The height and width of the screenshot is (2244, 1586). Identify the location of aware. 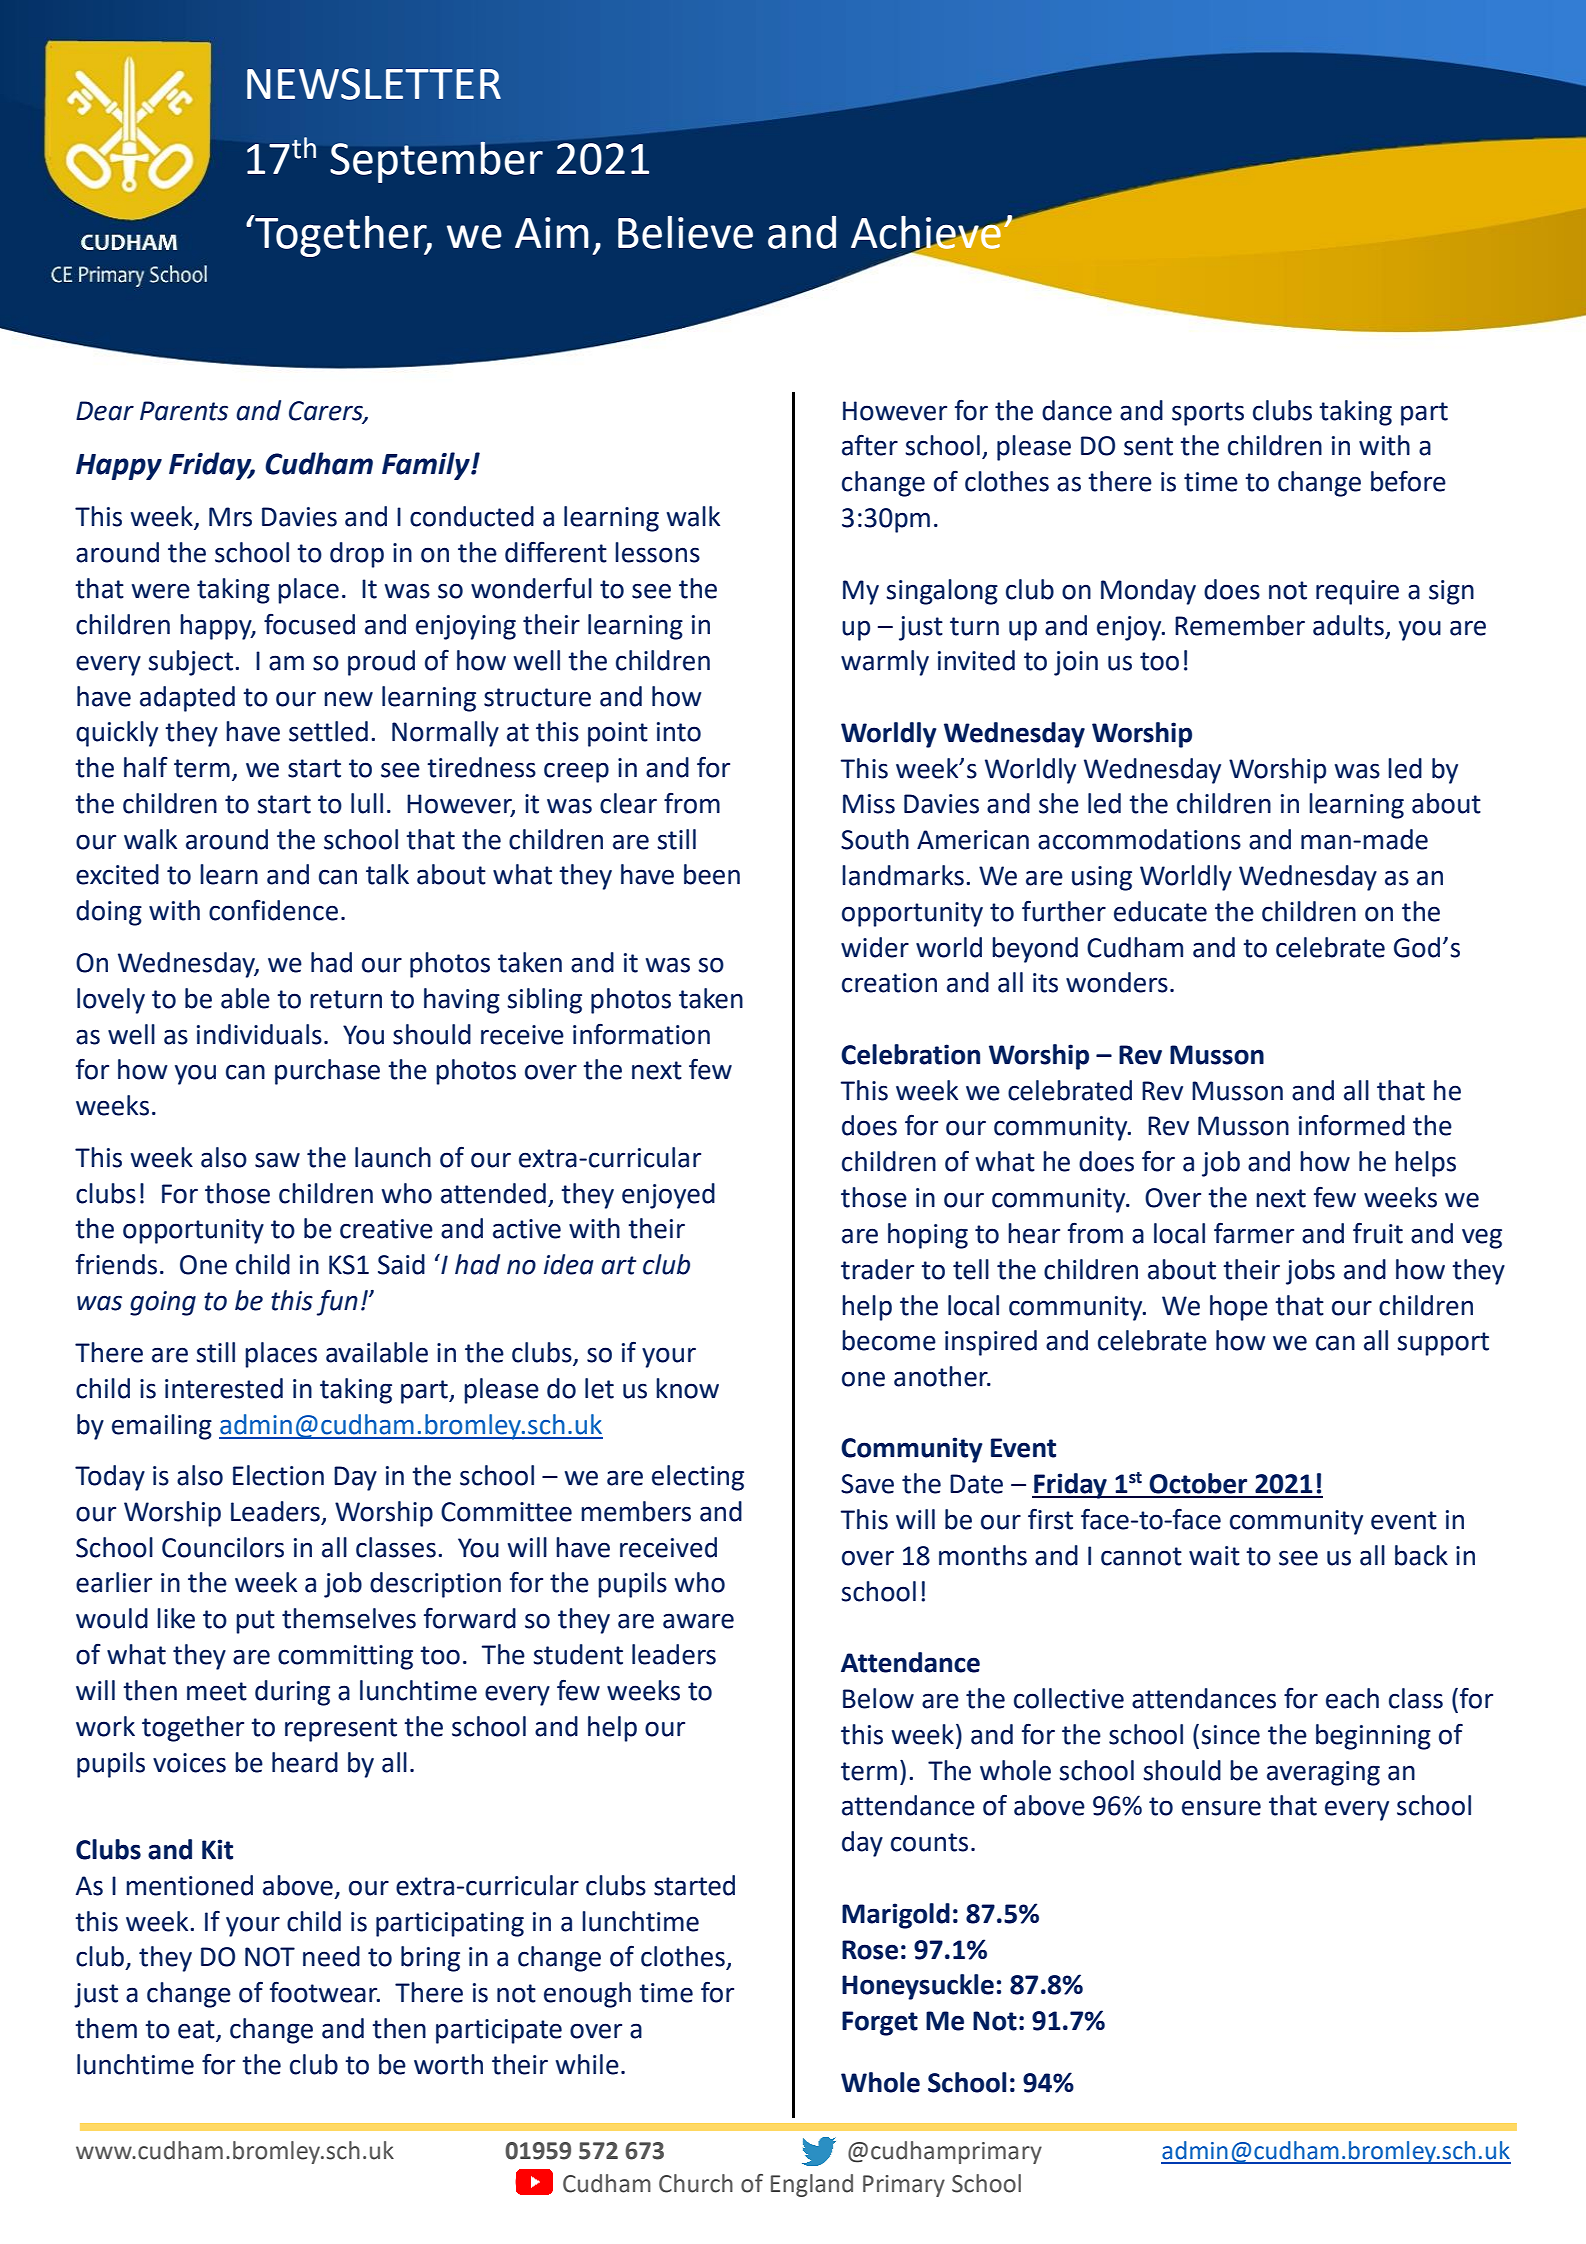
(698, 1621).
